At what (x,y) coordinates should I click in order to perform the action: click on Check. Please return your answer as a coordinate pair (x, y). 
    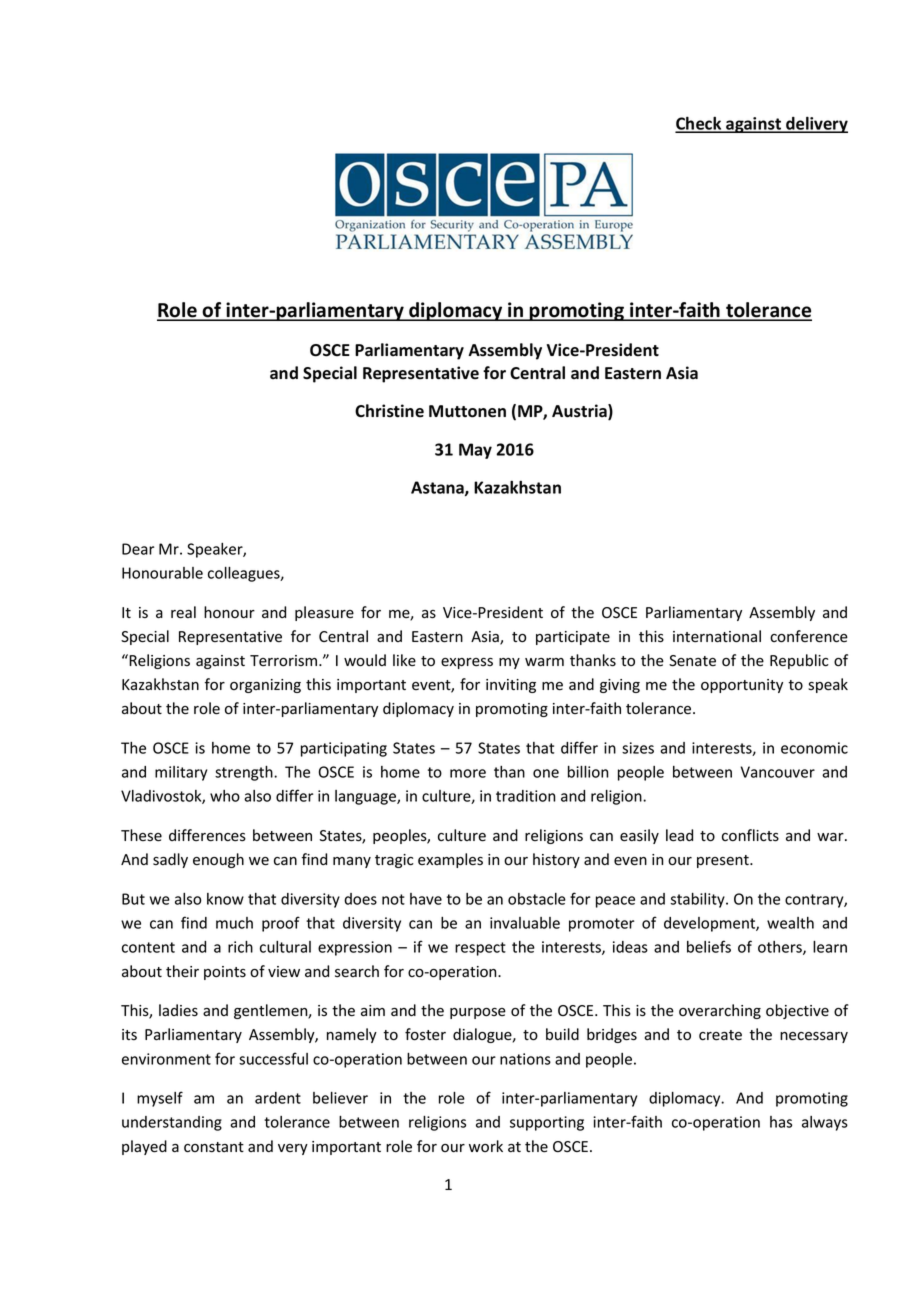
    Looking at the image, I should click on (699, 124).
